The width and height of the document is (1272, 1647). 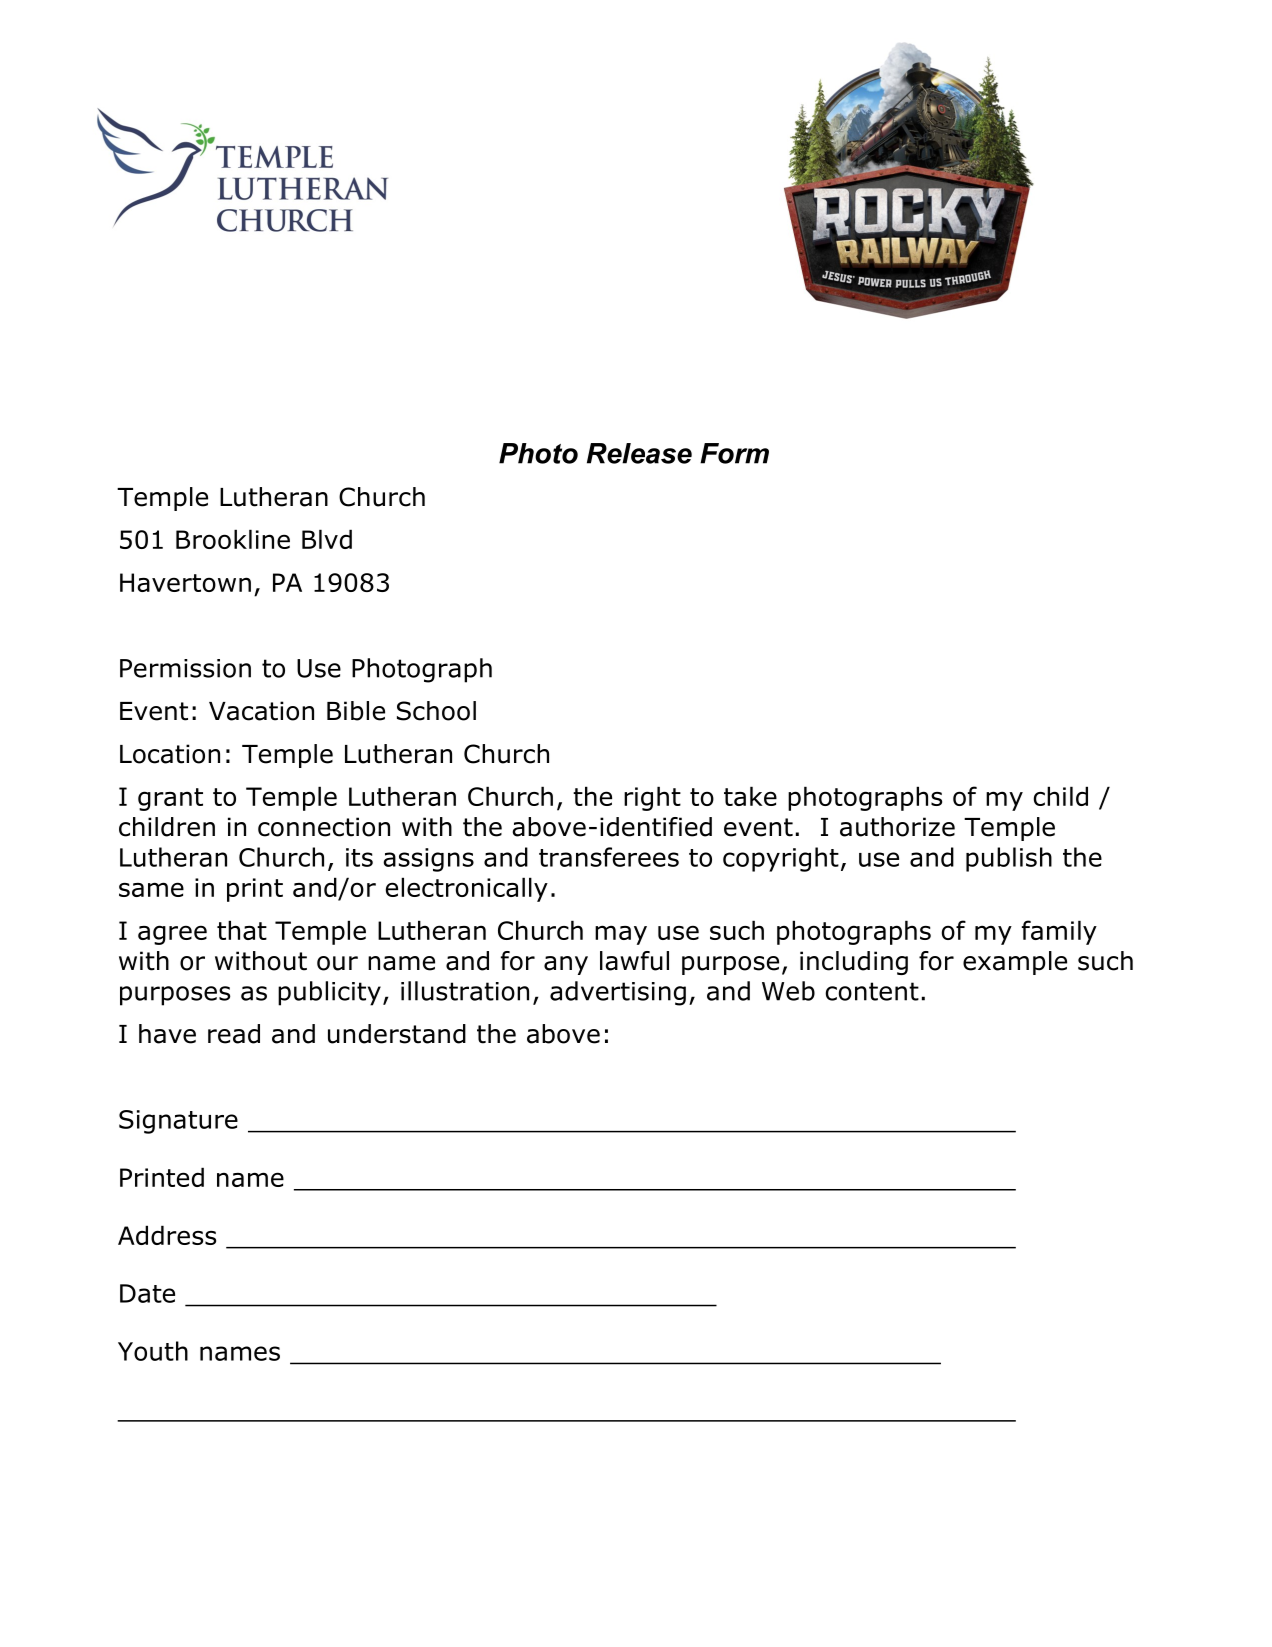 What do you see at coordinates (153, 1351) in the document?
I see `Youth` at bounding box center [153, 1351].
